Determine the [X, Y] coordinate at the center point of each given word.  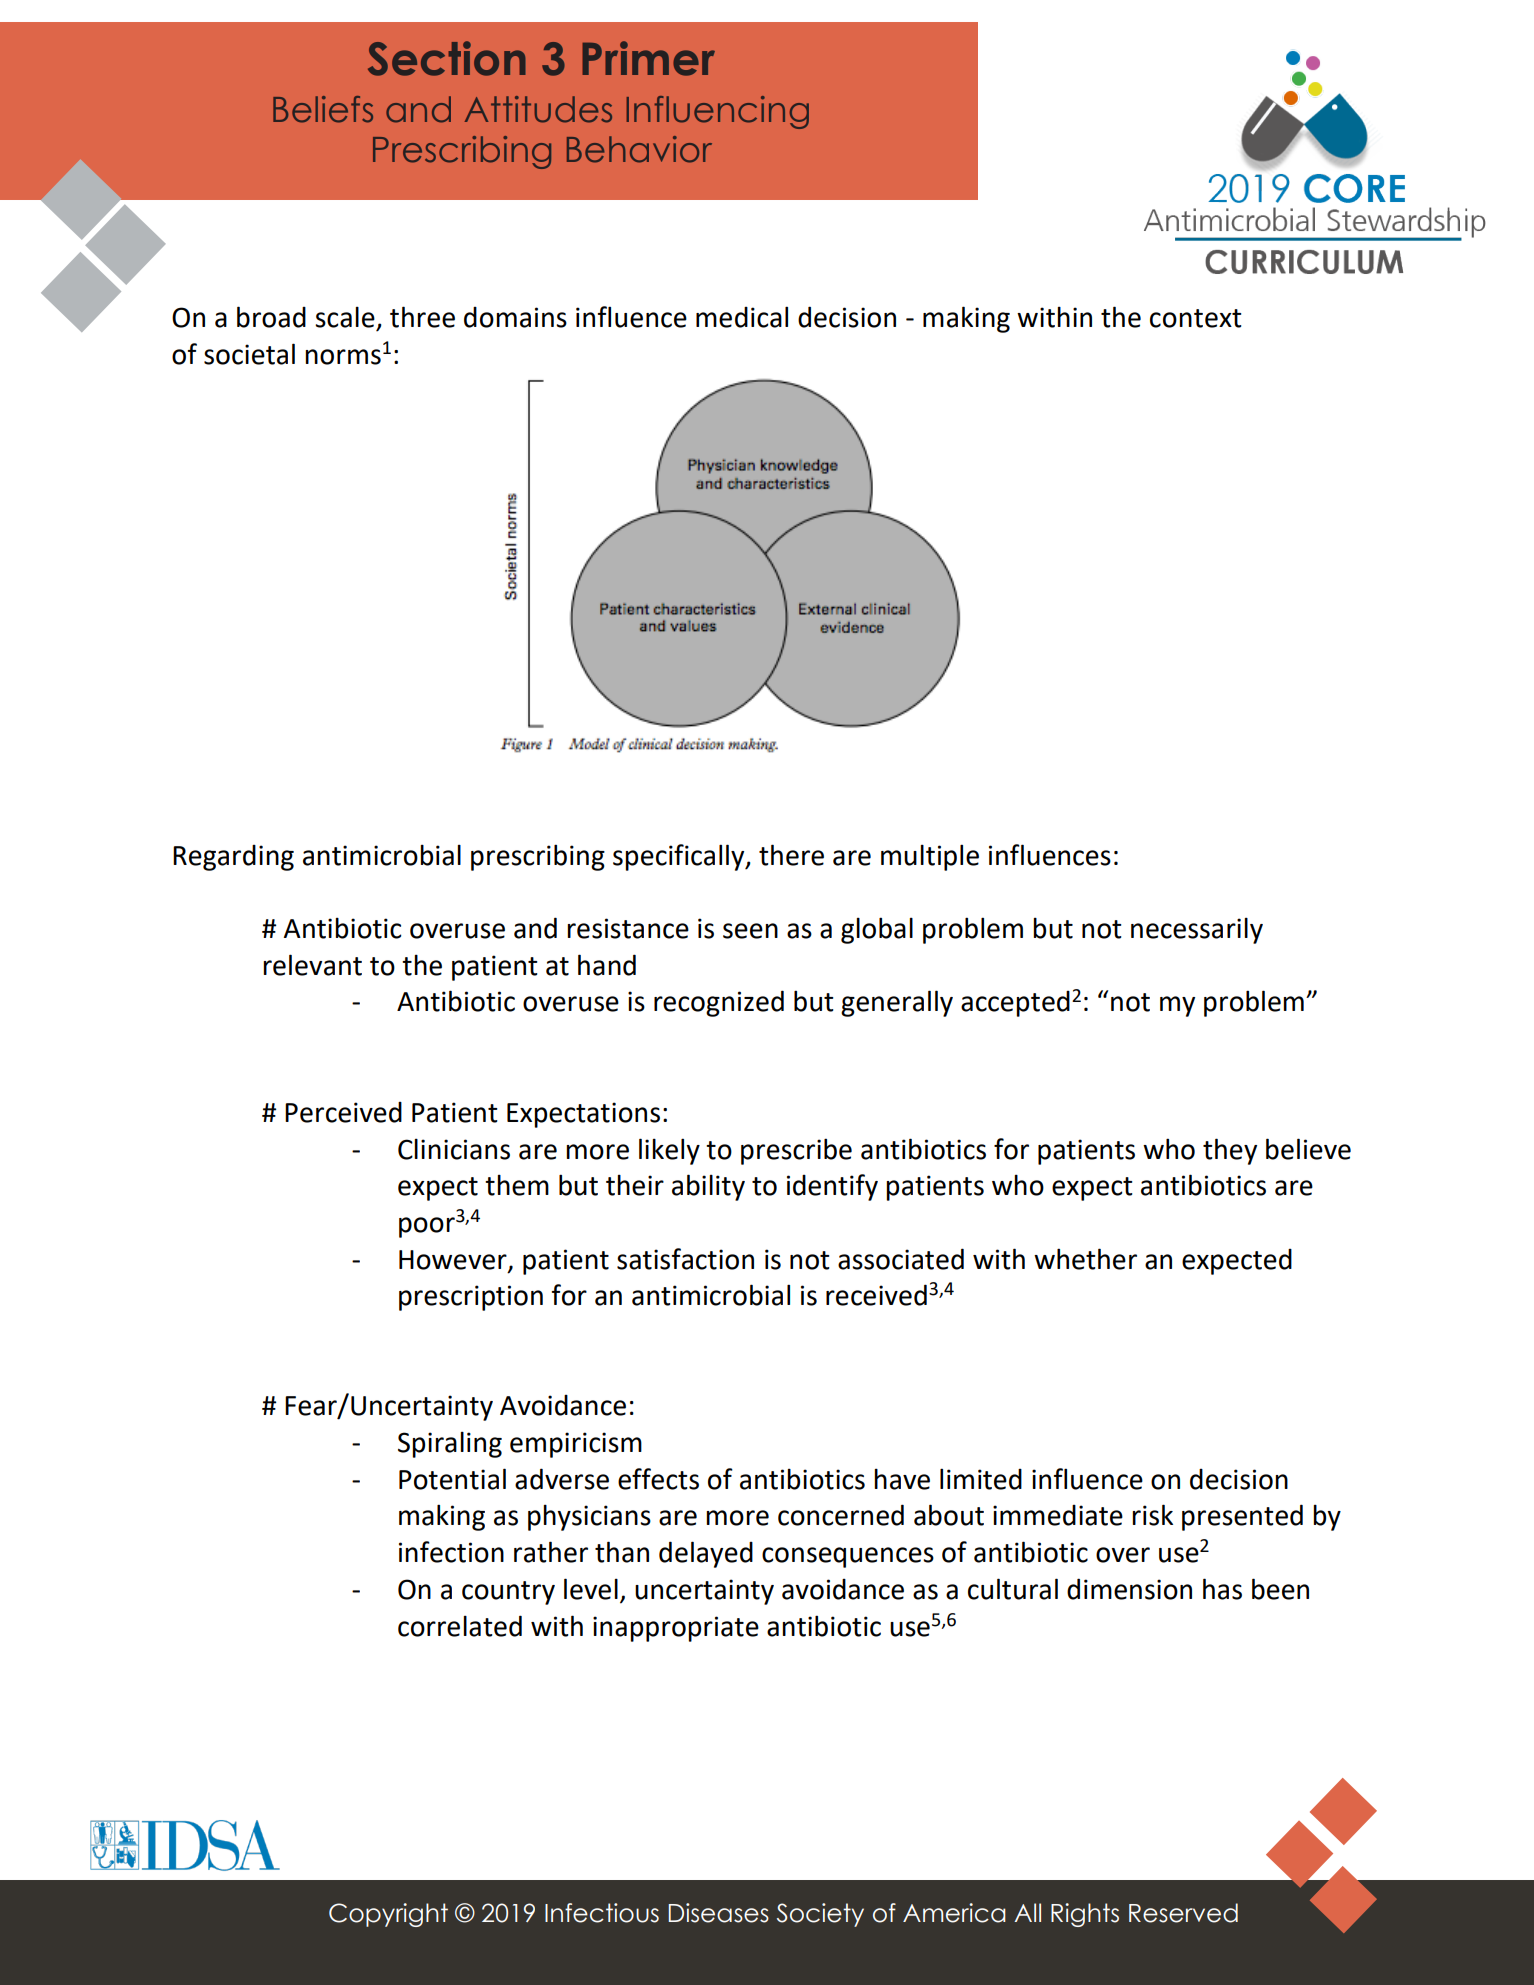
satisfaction [685, 1259]
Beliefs [323, 109]
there [791, 855]
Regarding [233, 858]
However [454, 1260]
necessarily [1197, 931]
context [1196, 318]
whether [1085, 1259]
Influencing [717, 112]
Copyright [388, 1915]
